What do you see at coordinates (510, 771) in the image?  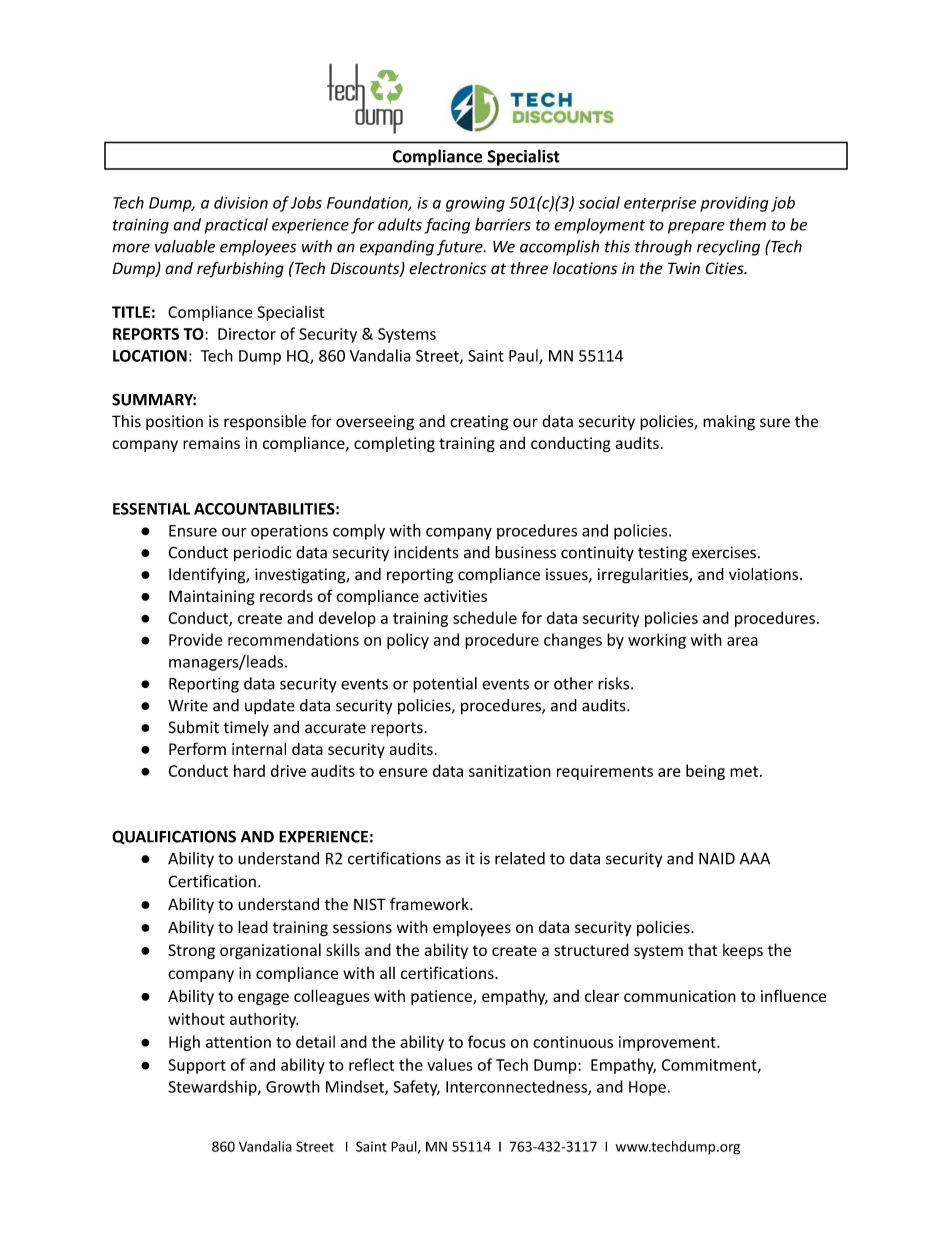 I see `sanitization` at bounding box center [510, 771].
